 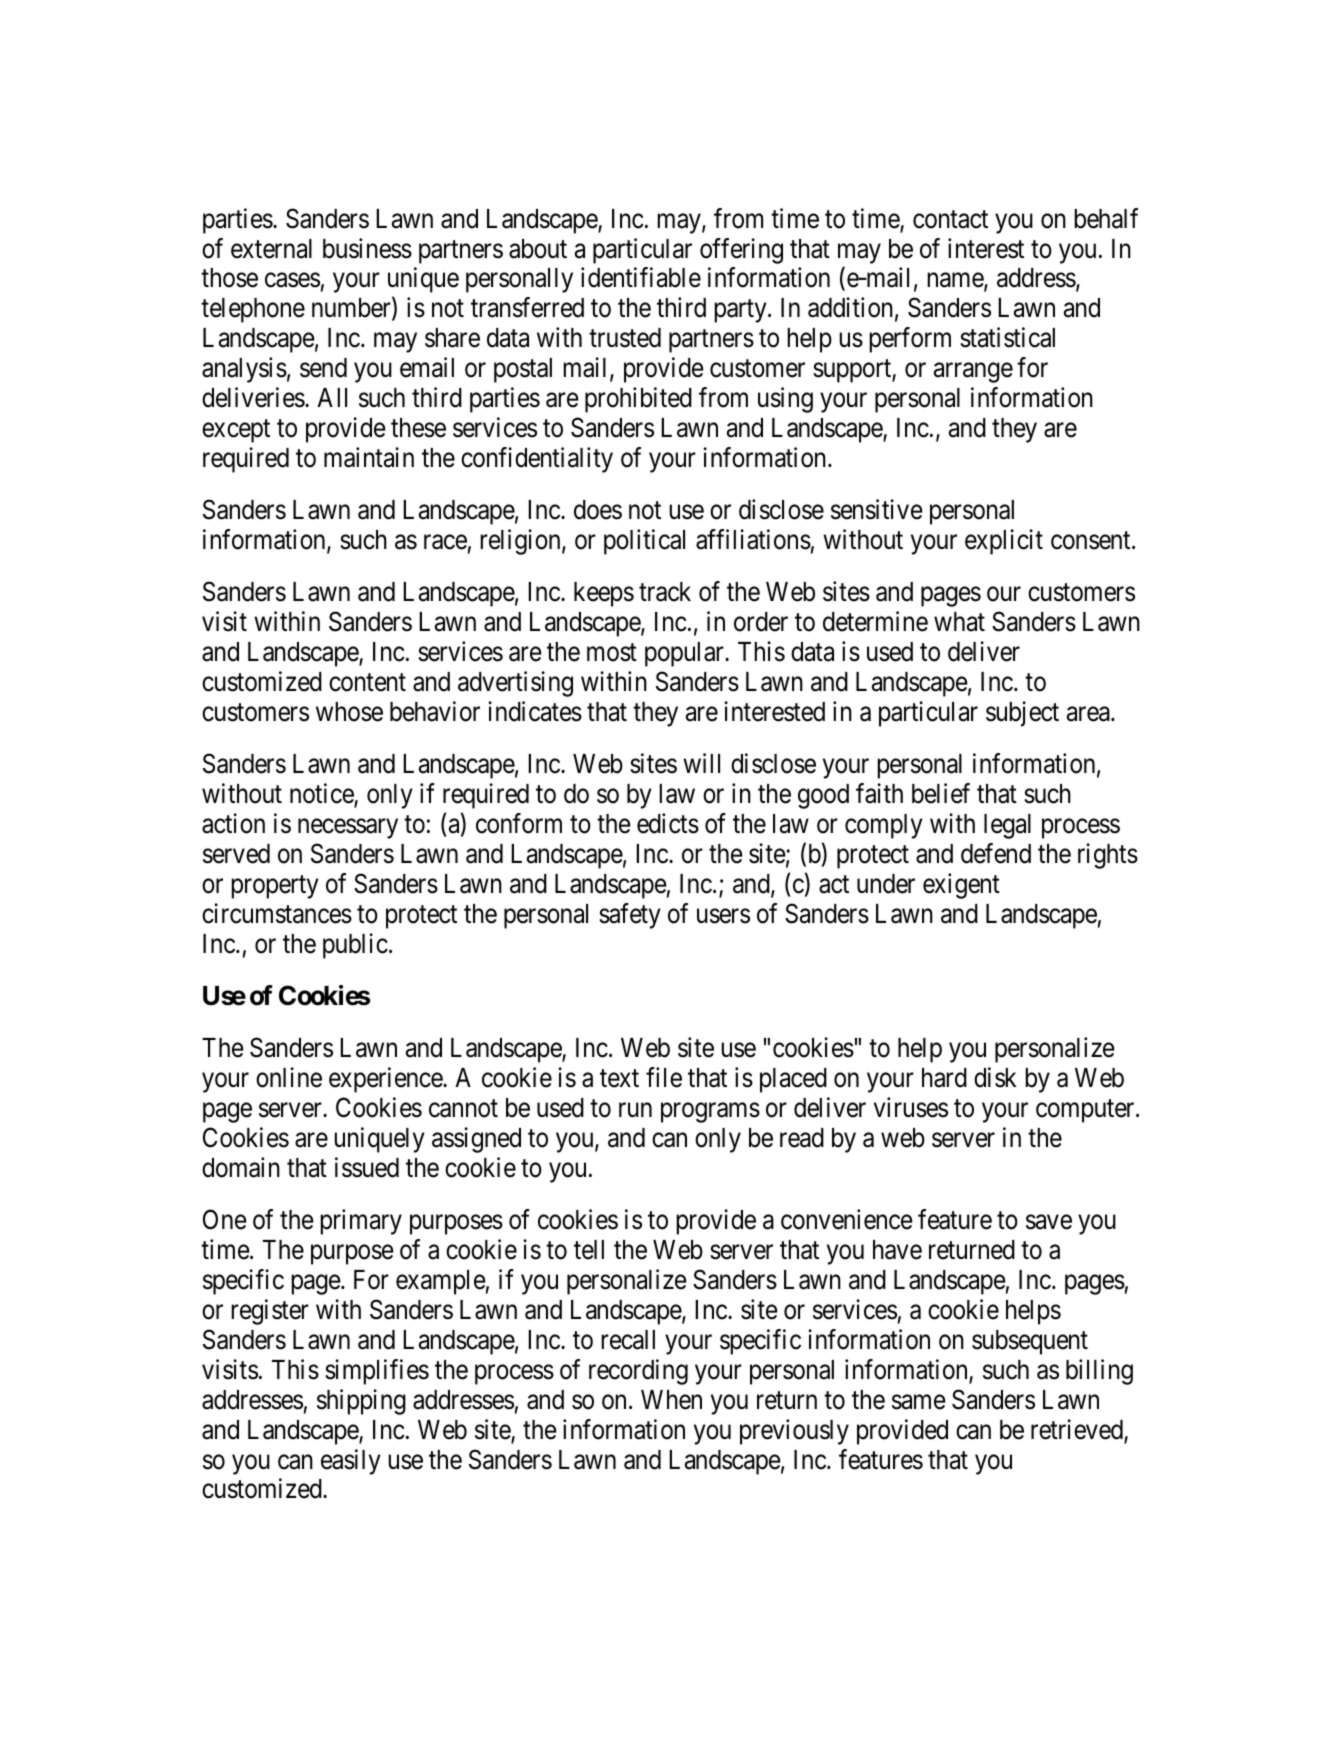 I want to click on shipping, so click(x=361, y=1402).
